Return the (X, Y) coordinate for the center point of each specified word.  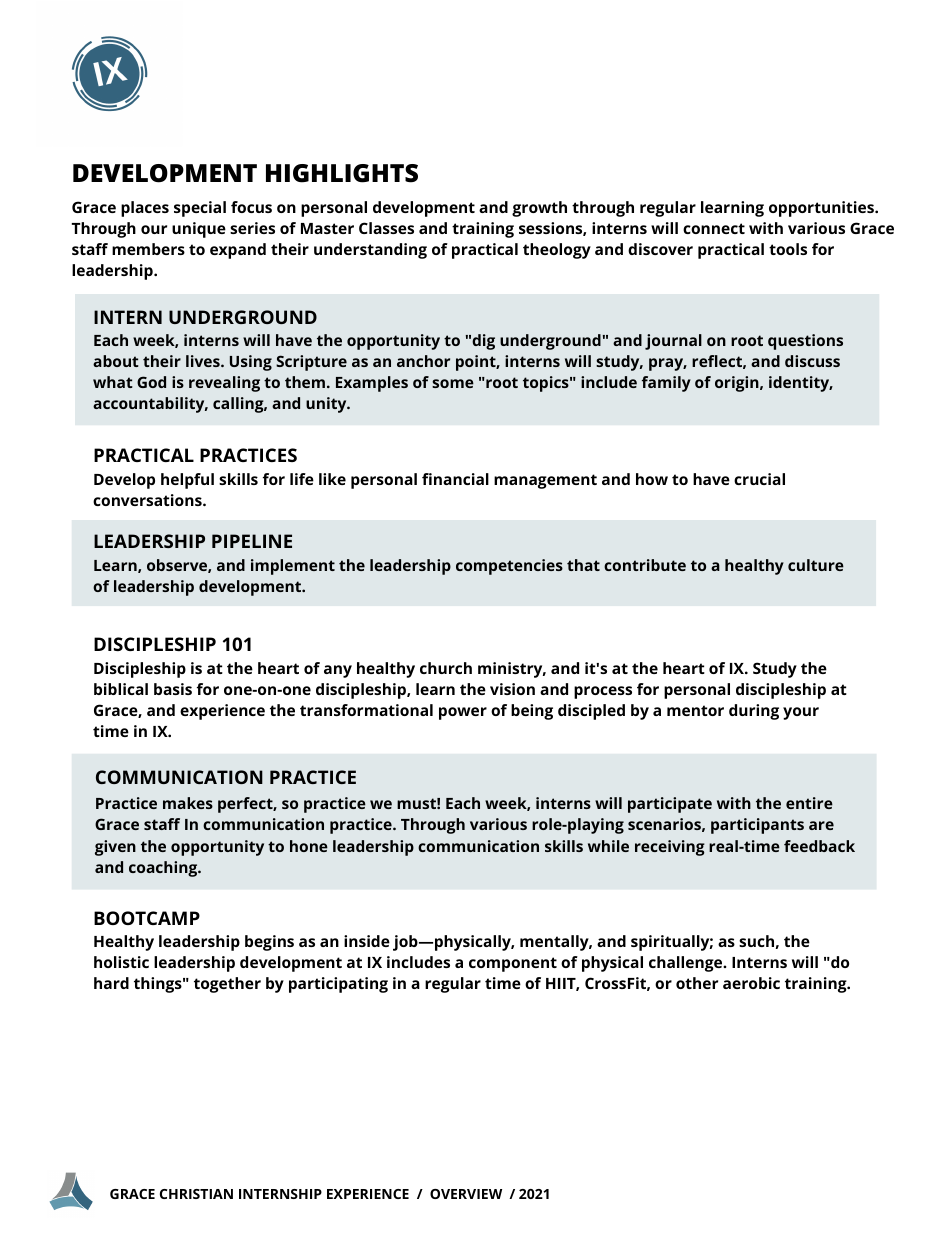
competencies (509, 567)
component (513, 964)
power (463, 713)
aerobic (751, 983)
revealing (224, 384)
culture (816, 565)
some (453, 383)
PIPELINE (252, 541)
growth (539, 209)
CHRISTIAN (196, 1194)
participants (757, 826)
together (227, 985)
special (200, 209)
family (666, 384)
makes (188, 803)
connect (714, 228)
